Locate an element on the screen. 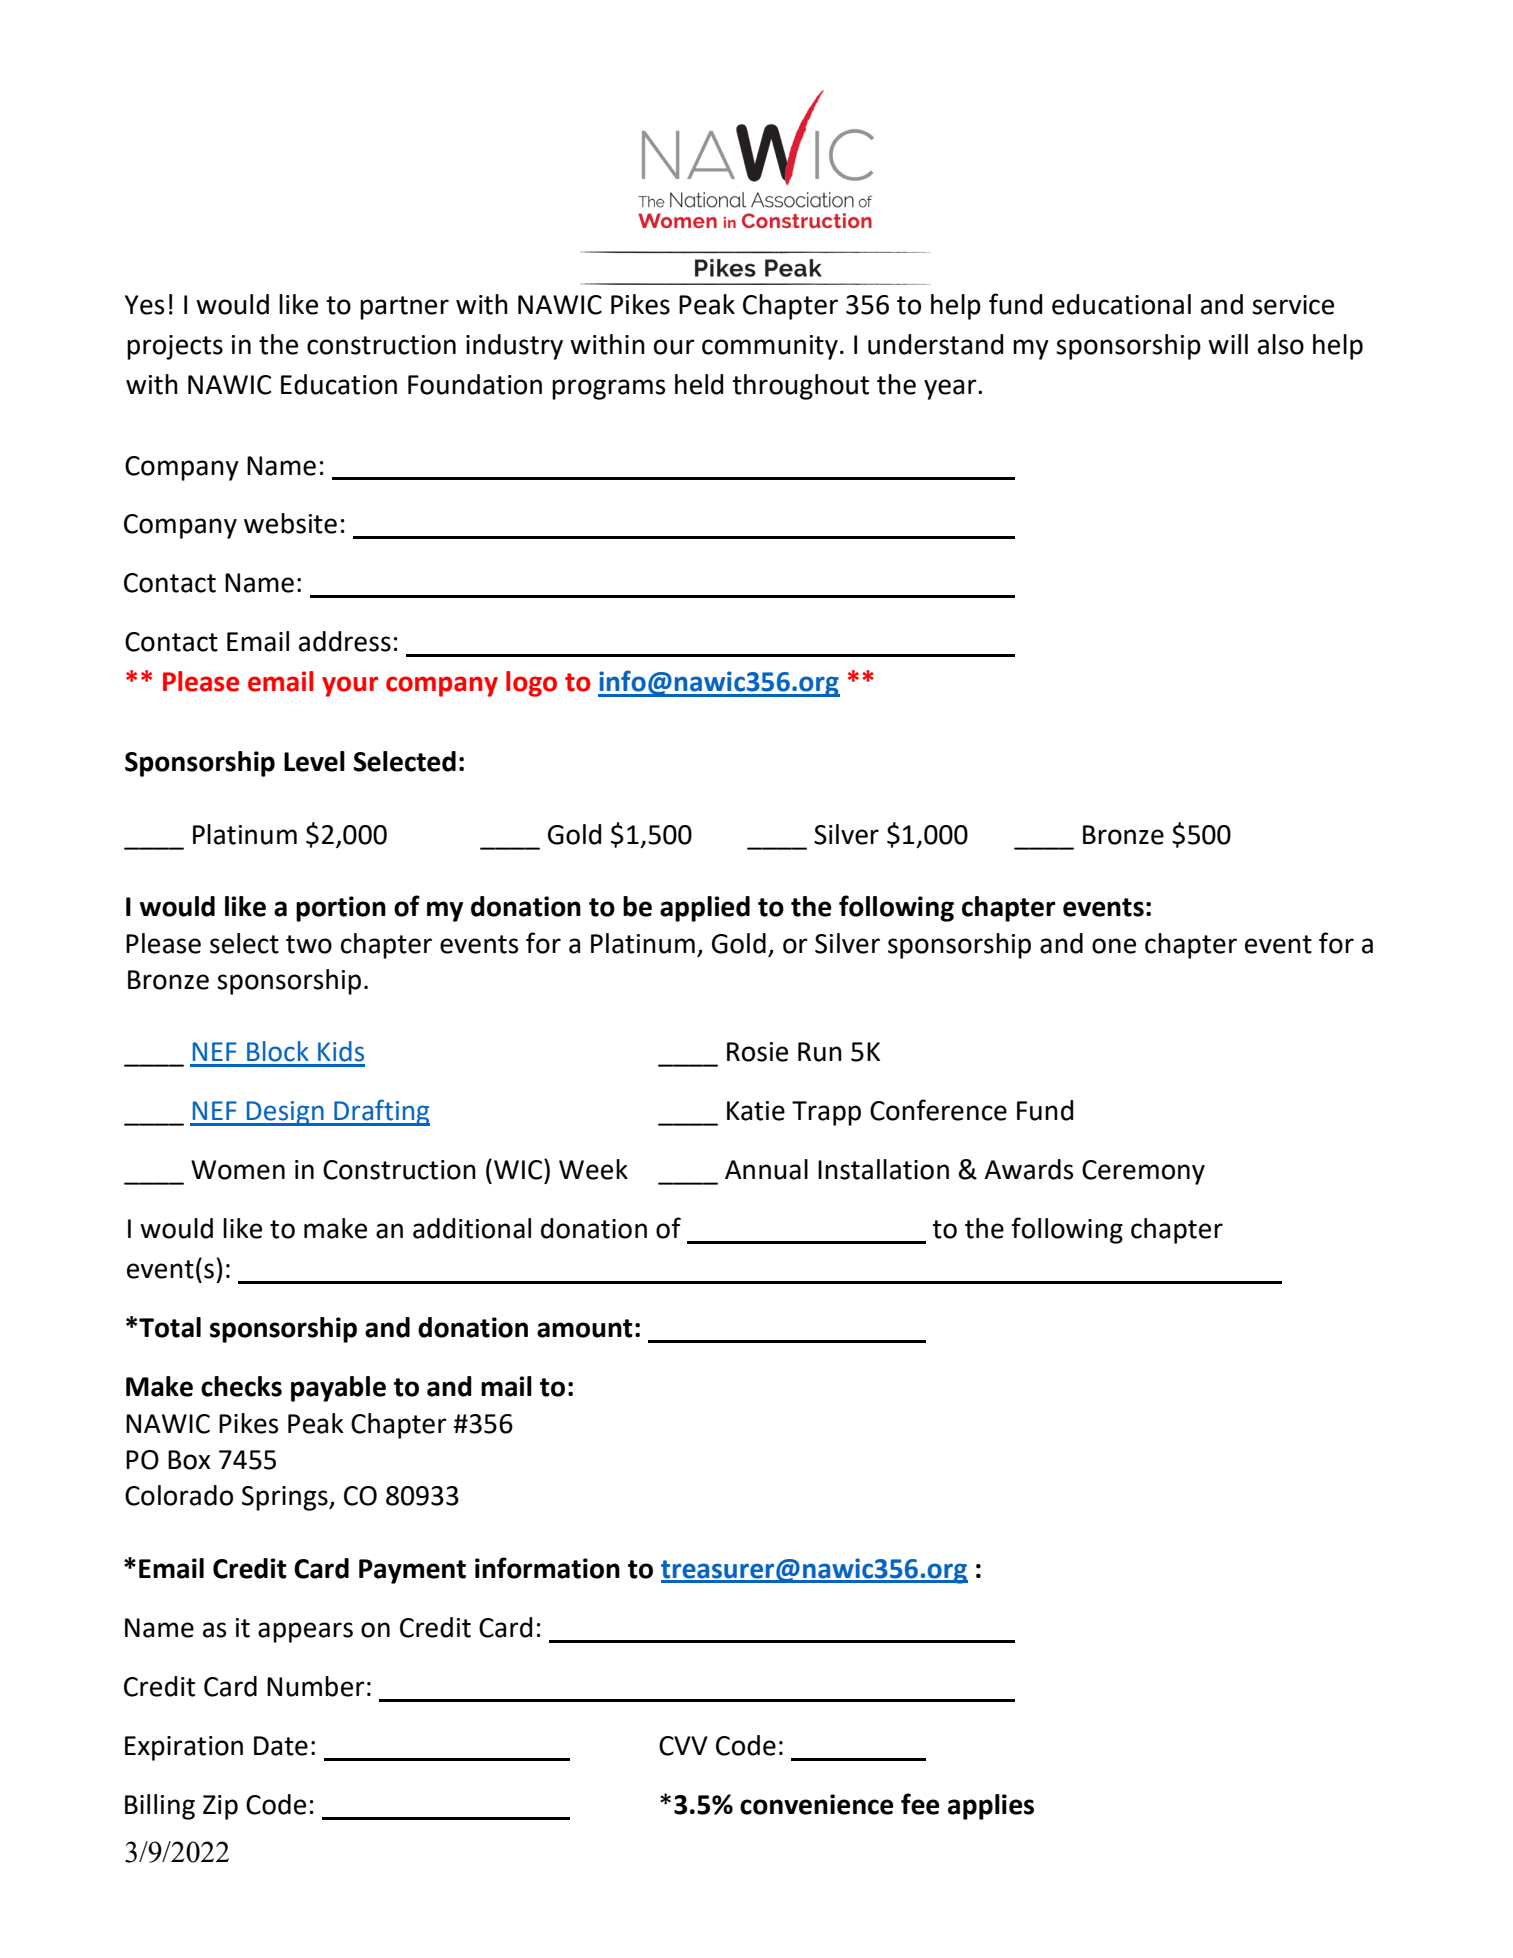 Image resolution: width=1513 pixels, height=1958 pixels. convenience is located at coordinates (817, 1804).
